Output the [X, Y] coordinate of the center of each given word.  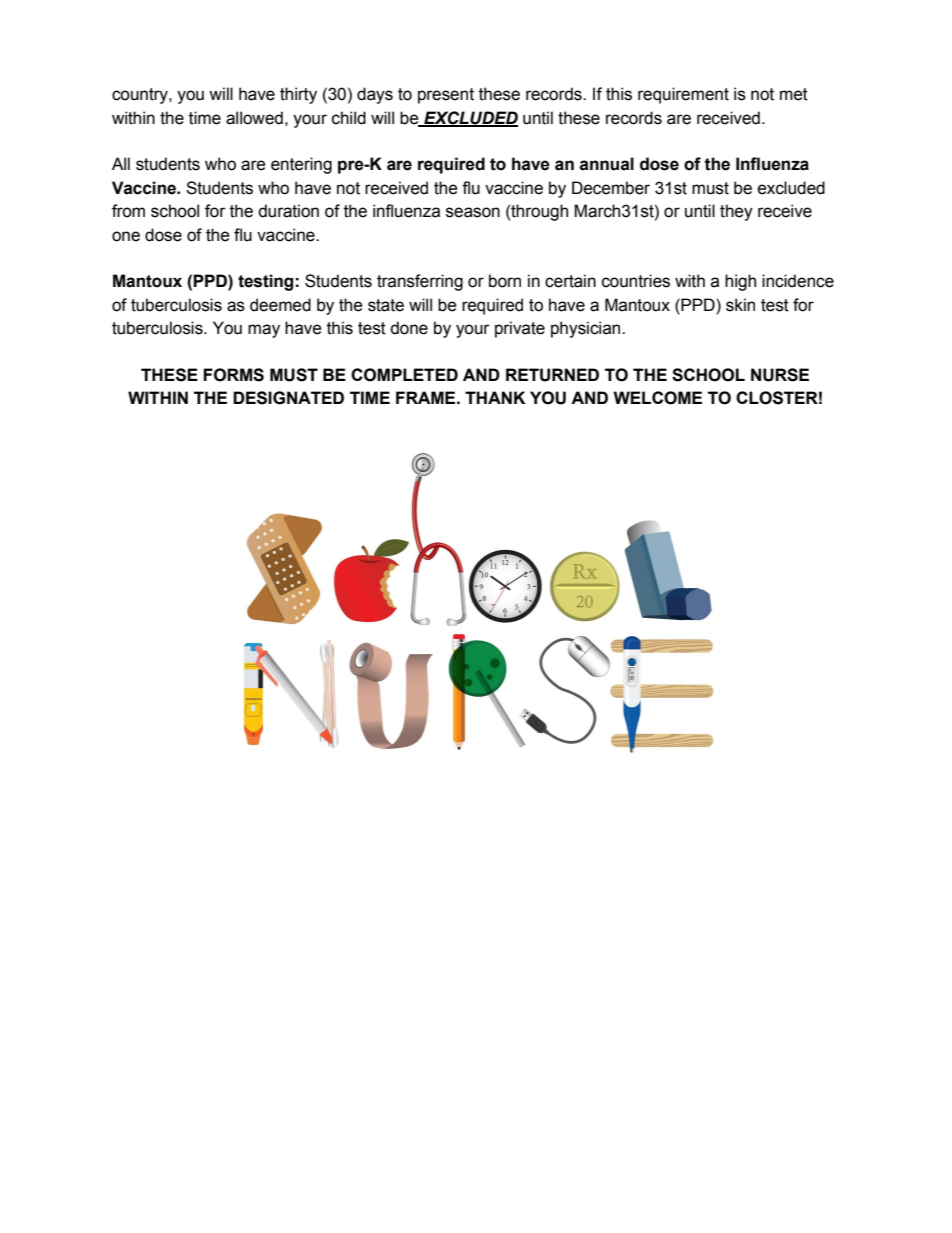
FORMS [233, 375]
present [446, 96]
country [141, 96]
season [473, 212]
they [736, 212]
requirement [683, 95]
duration [288, 211]
